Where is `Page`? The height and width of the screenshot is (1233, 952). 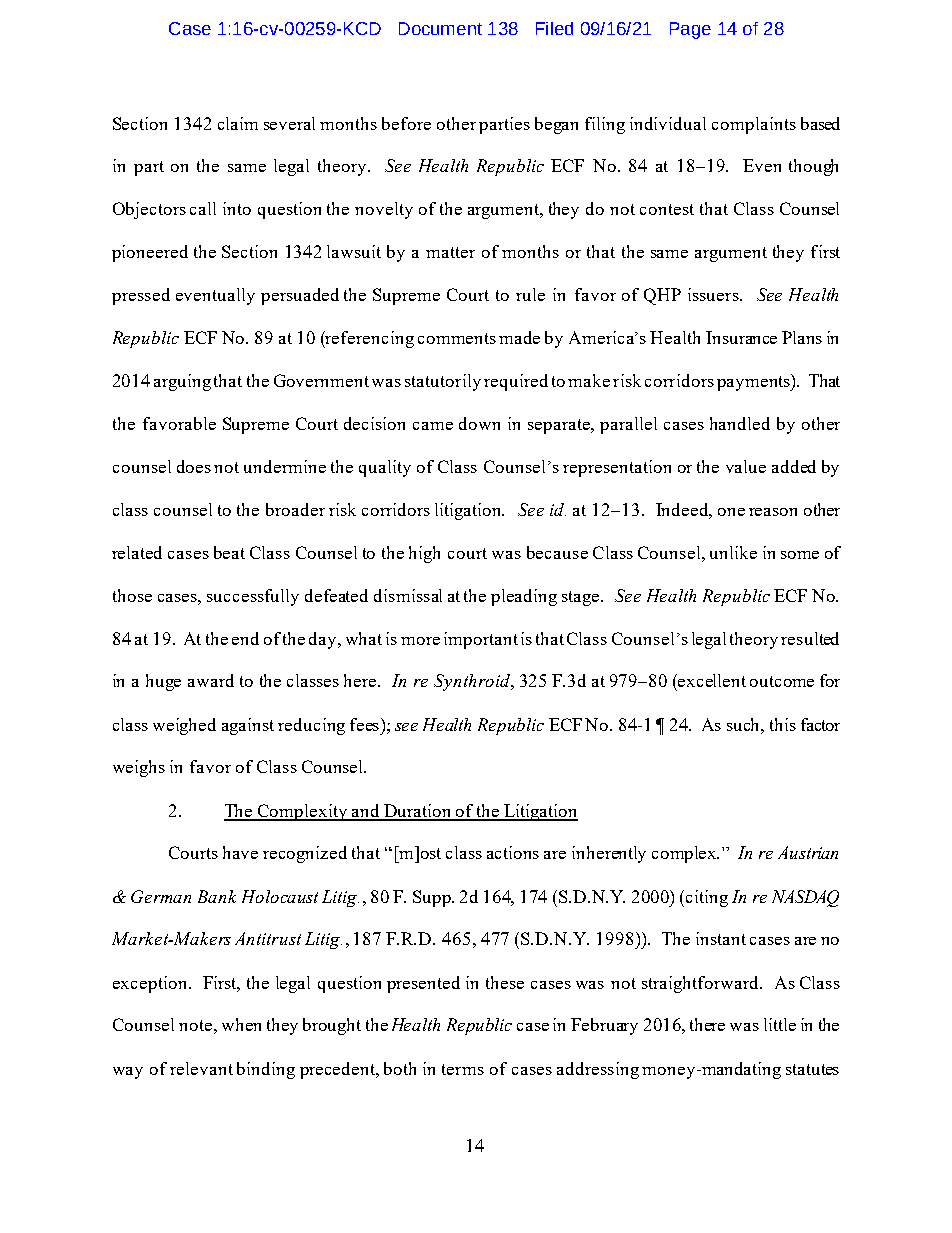 Page is located at coordinates (690, 30).
